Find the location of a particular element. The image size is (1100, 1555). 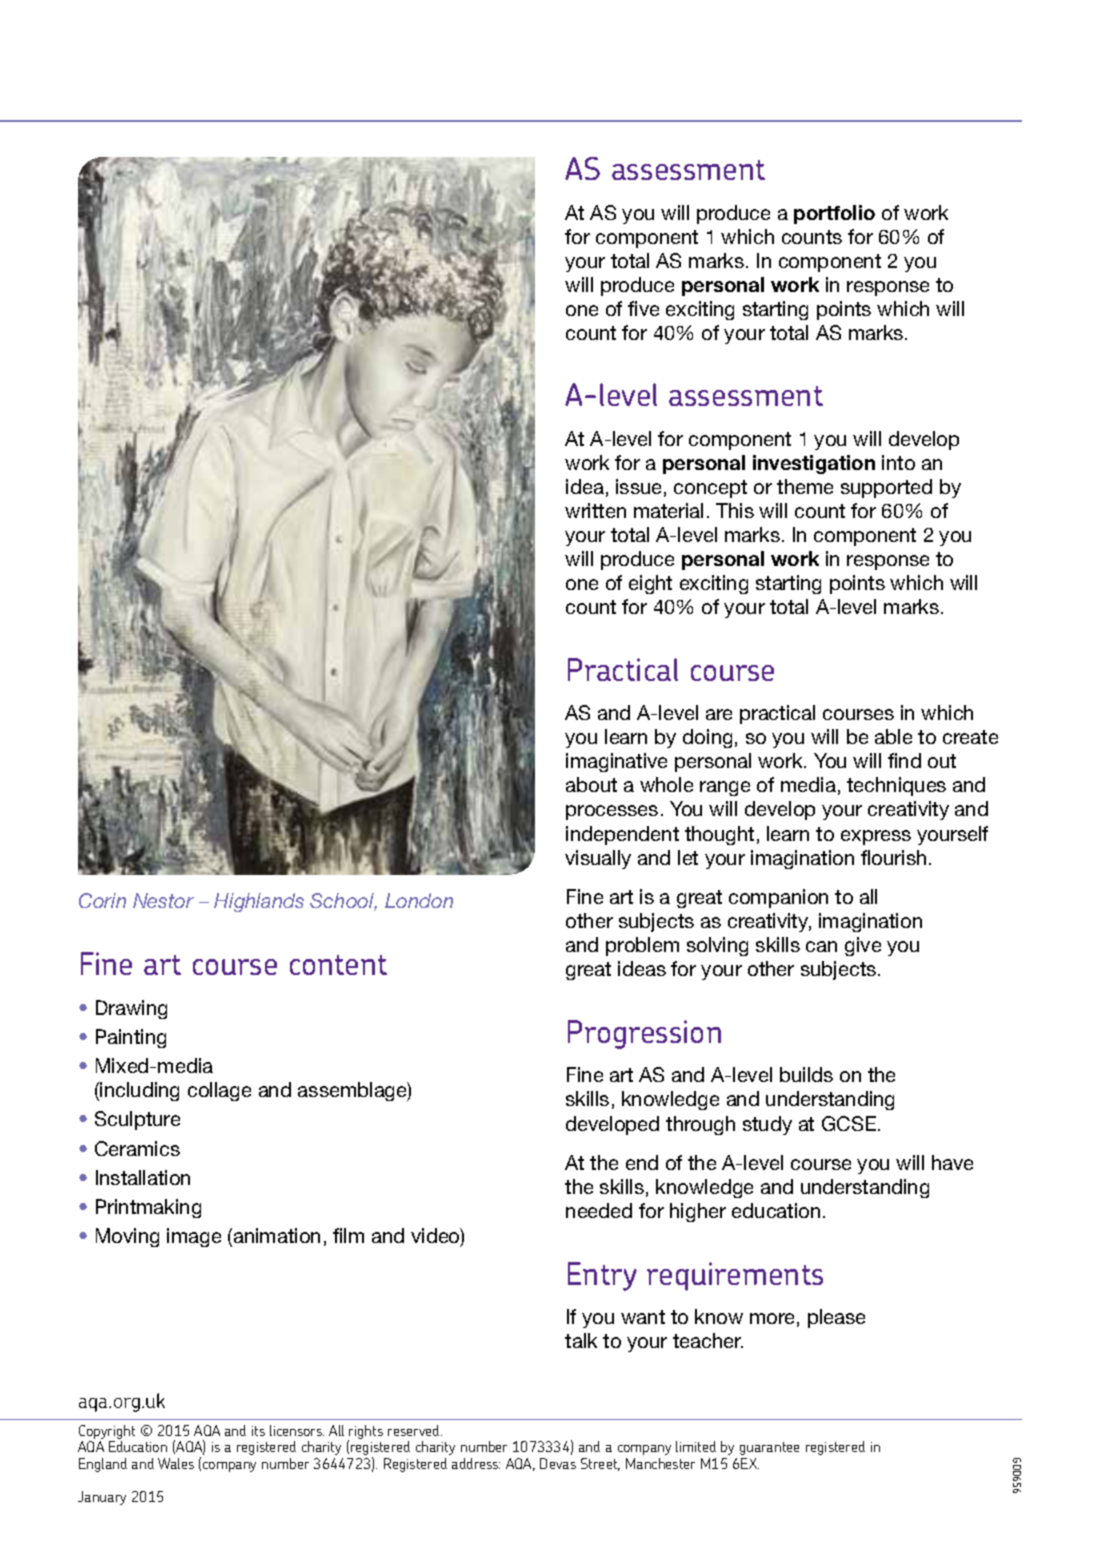

Installation is located at coordinates (143, 1177).
